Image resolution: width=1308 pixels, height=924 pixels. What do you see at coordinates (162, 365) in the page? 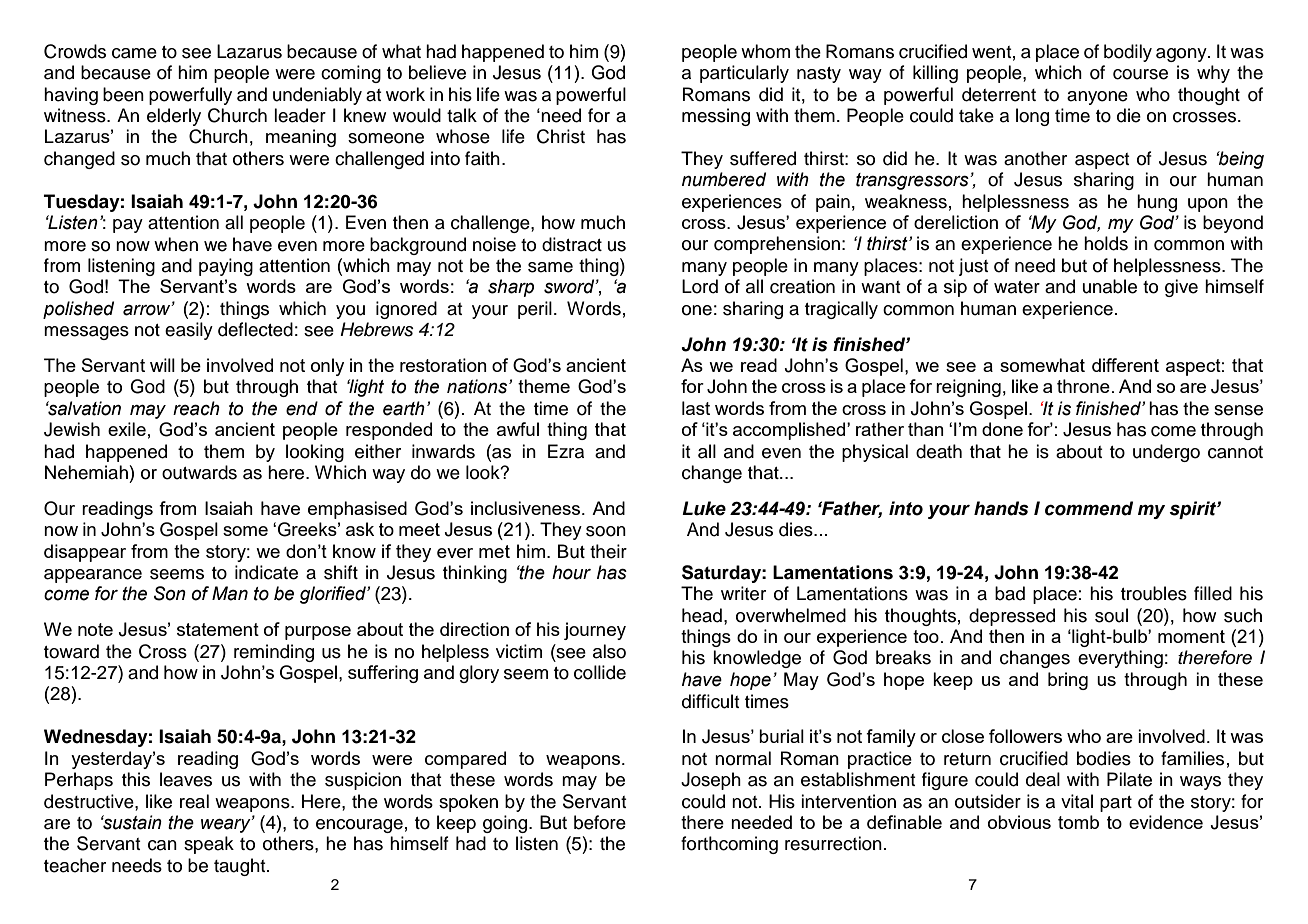
I see `will` at bounding box center [162, 365].
